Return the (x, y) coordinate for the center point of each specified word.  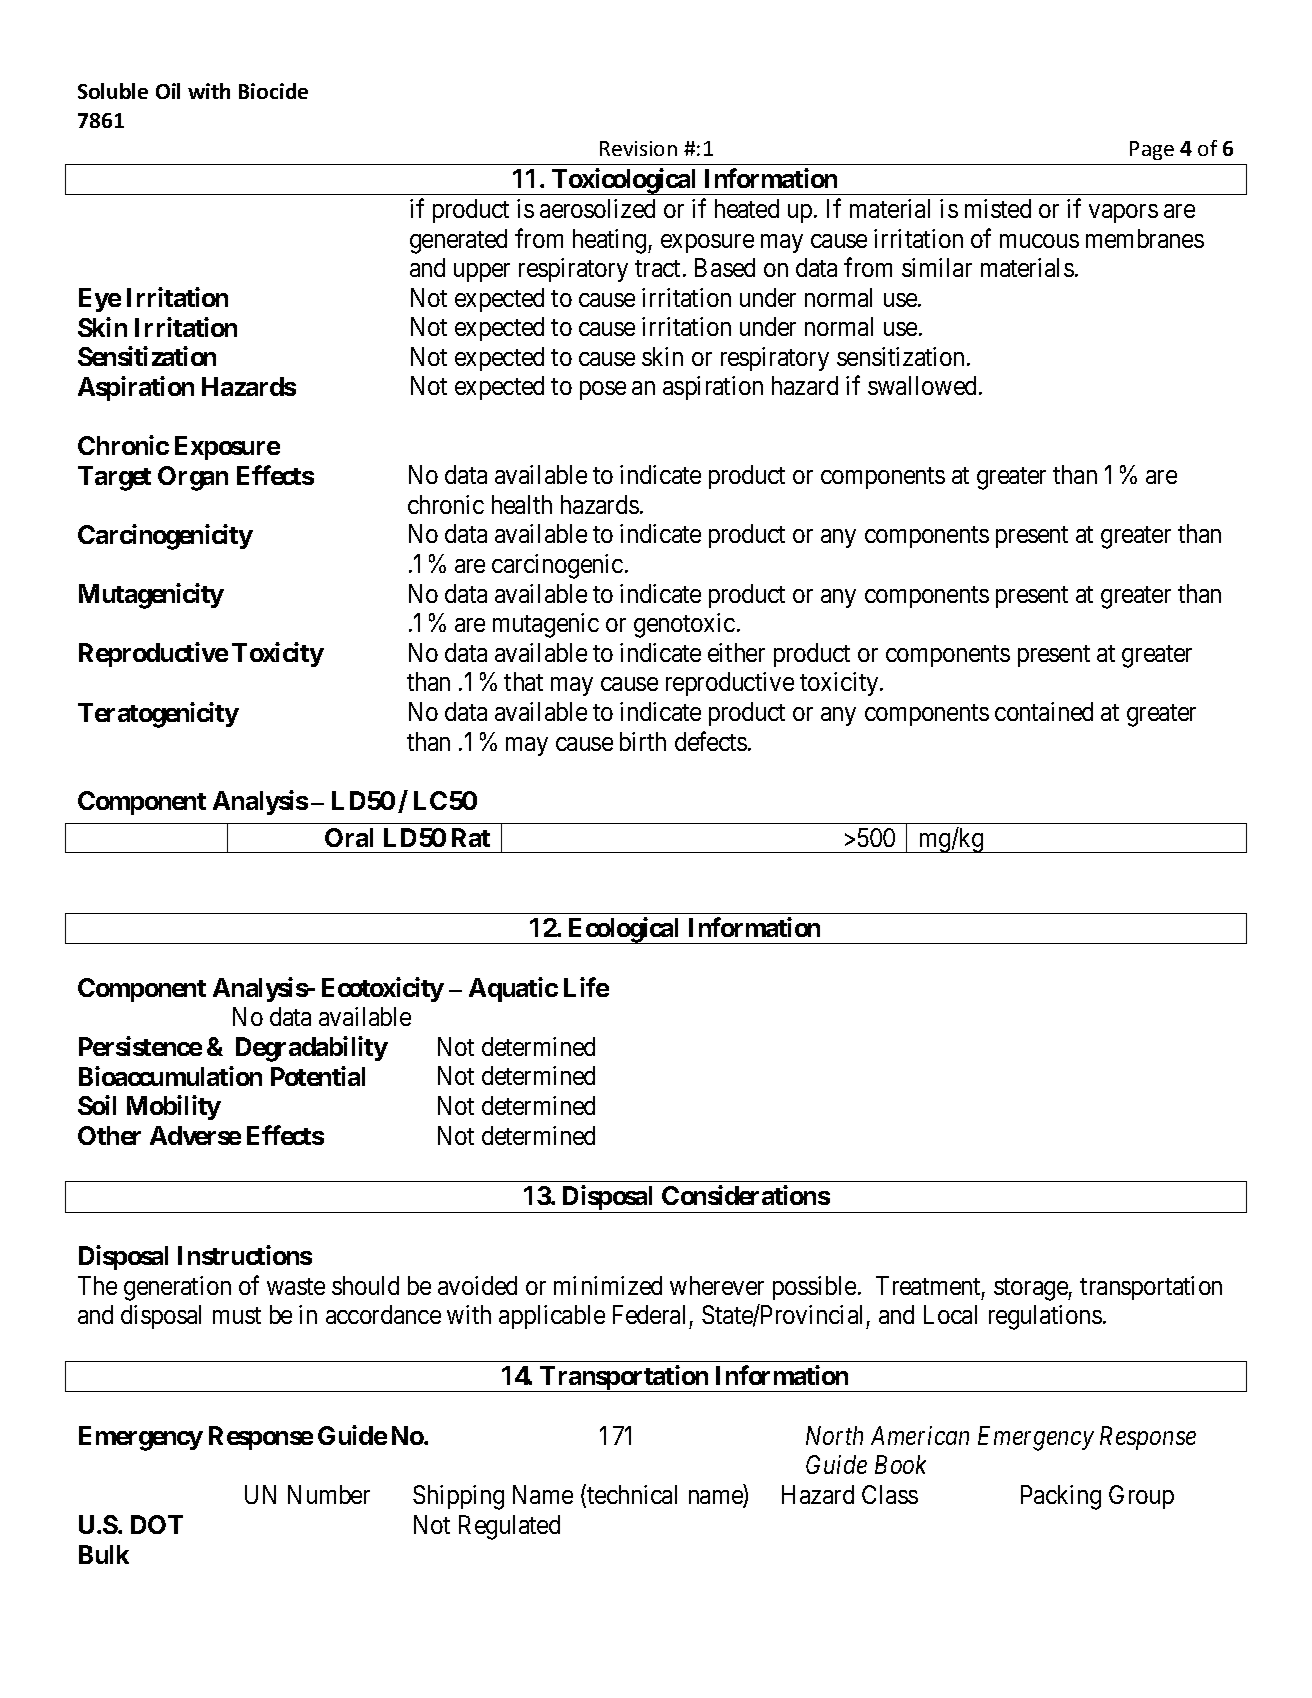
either (736, 652)
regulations (1045, 1317)
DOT (157, 1524)
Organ (193, 478)
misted (998, 208)
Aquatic (513, 989)
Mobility (174, 1108)
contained (1044, 711)
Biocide (273, 91)
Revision (638, 148)
